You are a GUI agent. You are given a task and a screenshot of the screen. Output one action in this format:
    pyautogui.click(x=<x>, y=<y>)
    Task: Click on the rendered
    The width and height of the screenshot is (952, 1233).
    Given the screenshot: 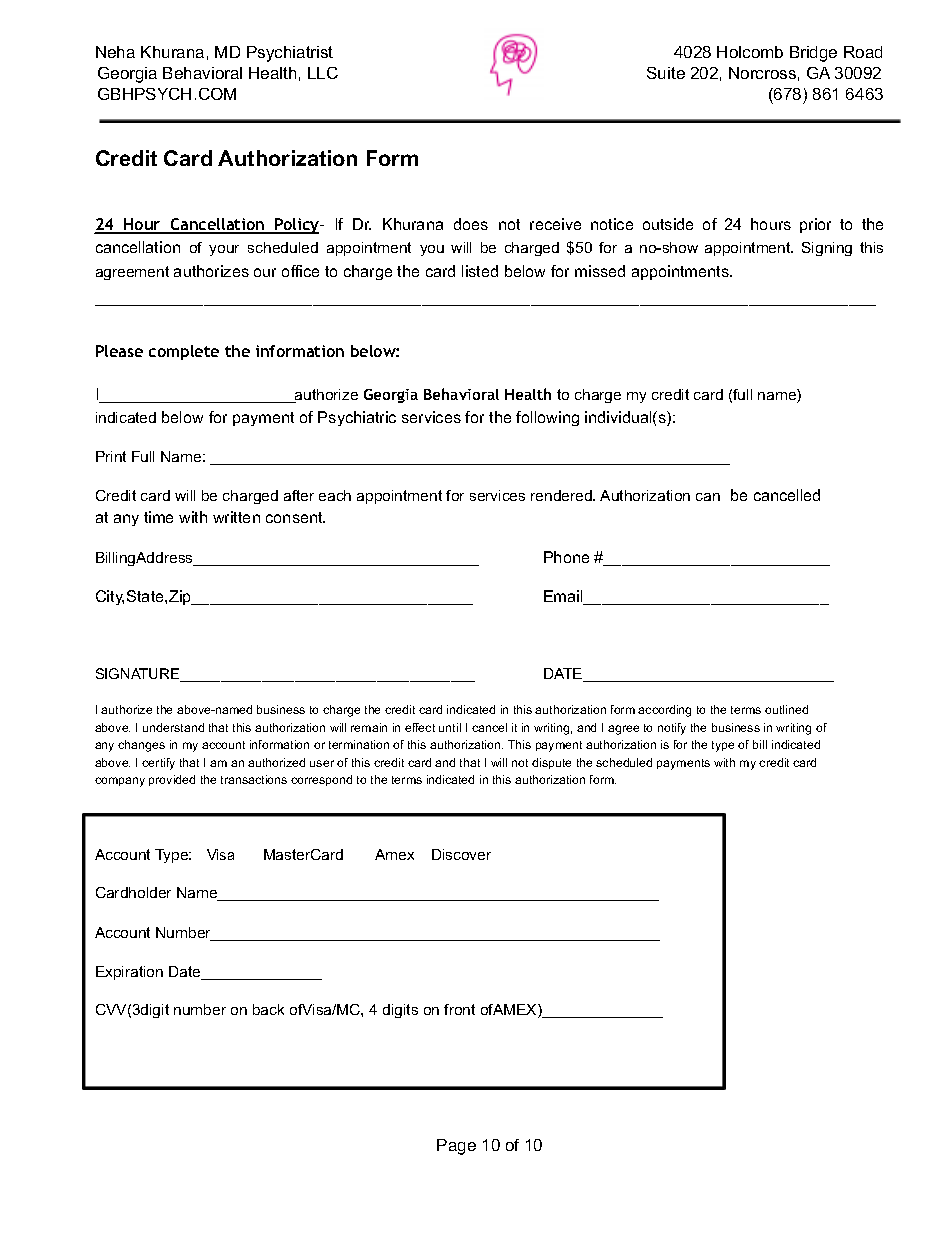 What is the action you would take?
    pyautogui.click(x=562, y=495)
